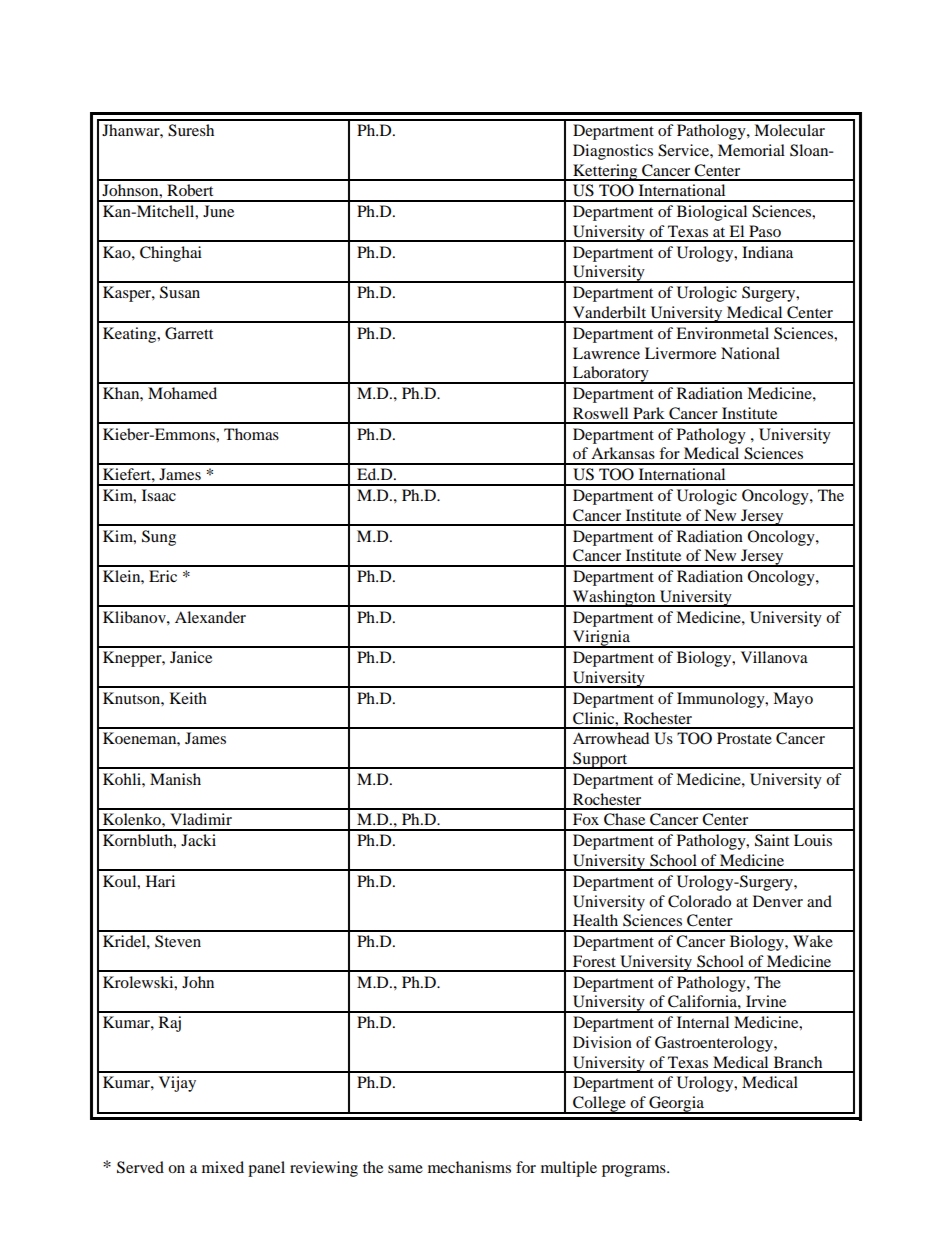 This image has height=1233, width=952. I want to click on Immunology, so click(722, 700).
